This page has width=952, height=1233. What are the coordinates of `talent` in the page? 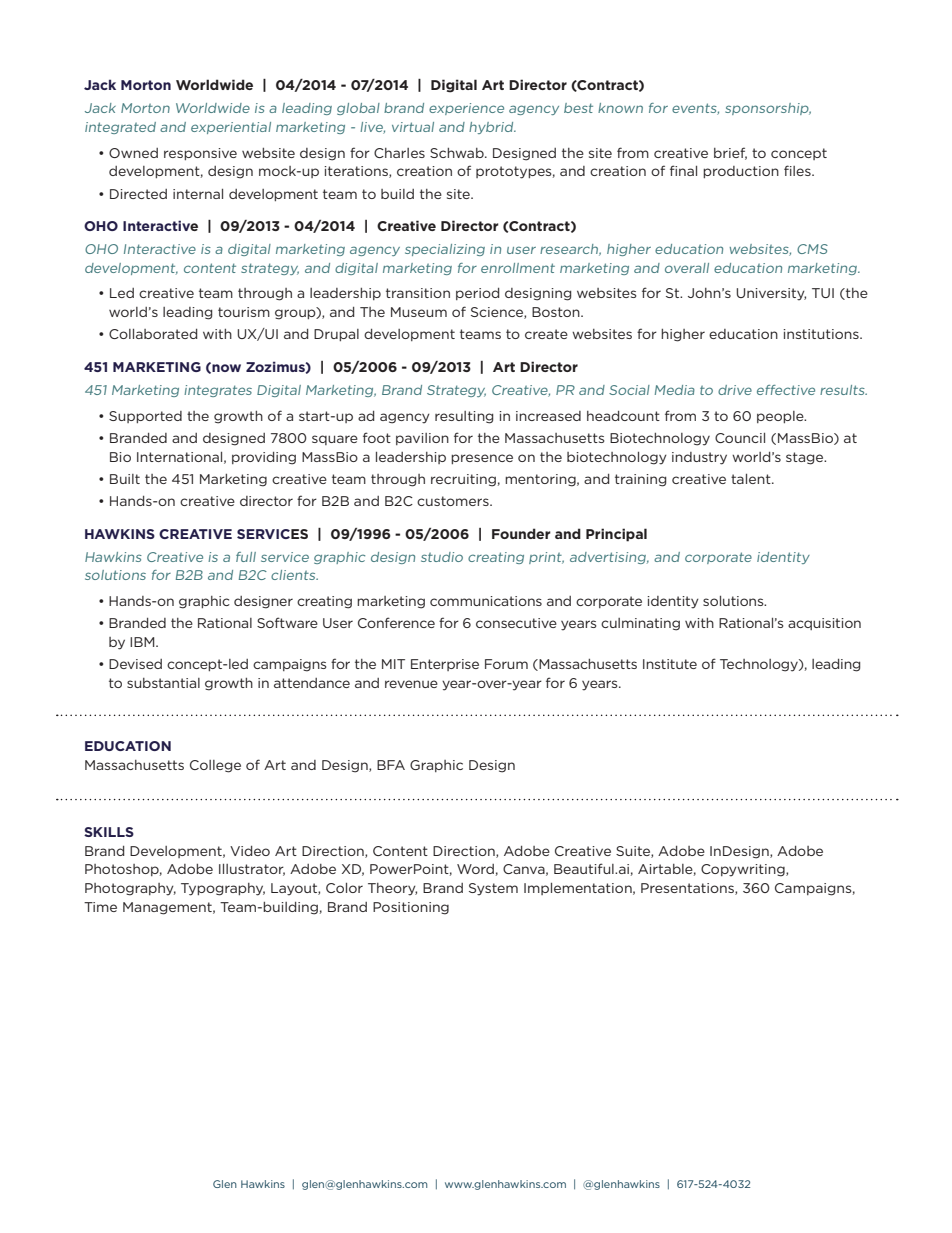 It's located at (752, 479).
